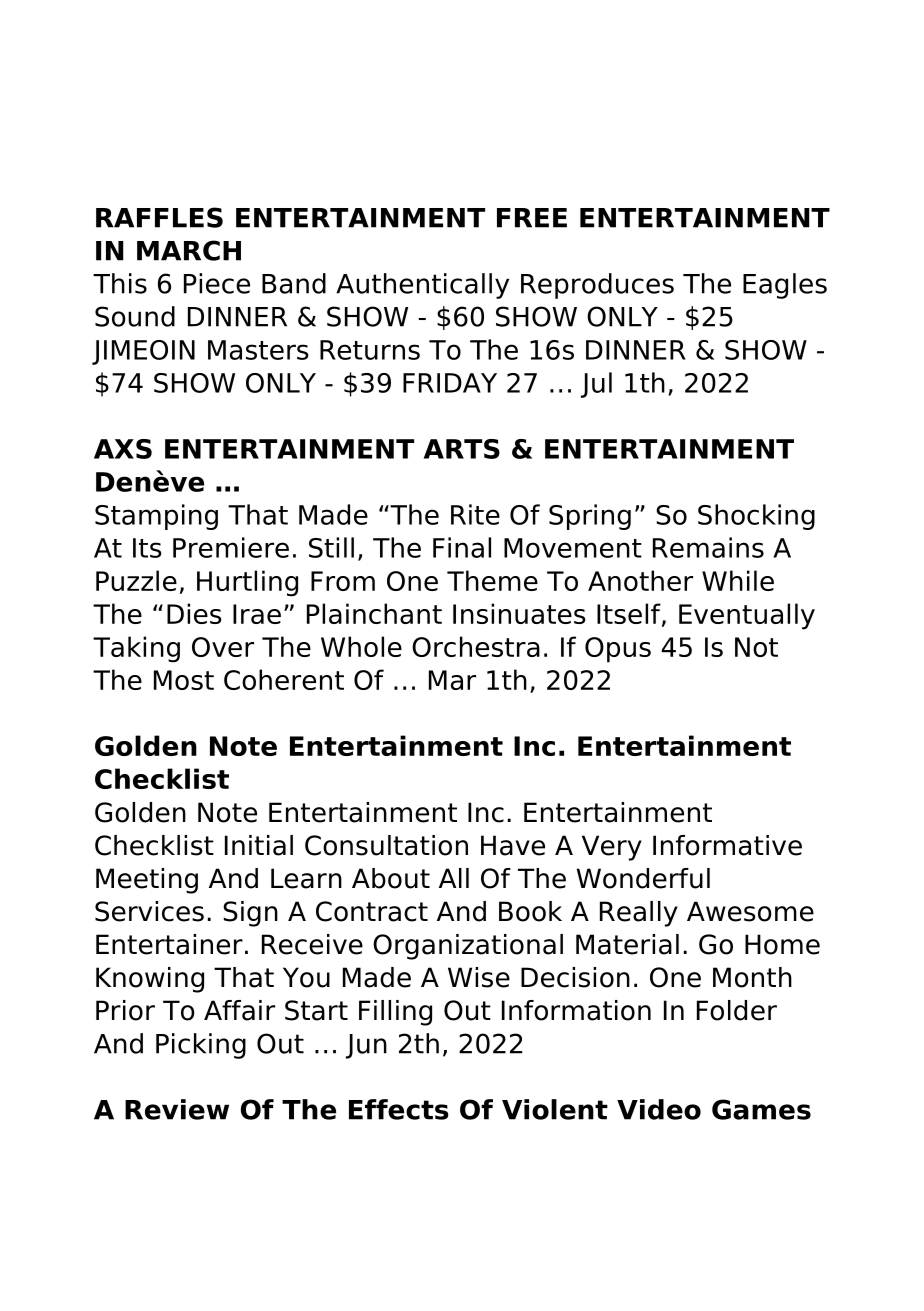 The height and width of the screenshot is (1311, 924). I want to click on Reproduces, so click(597, 286).
